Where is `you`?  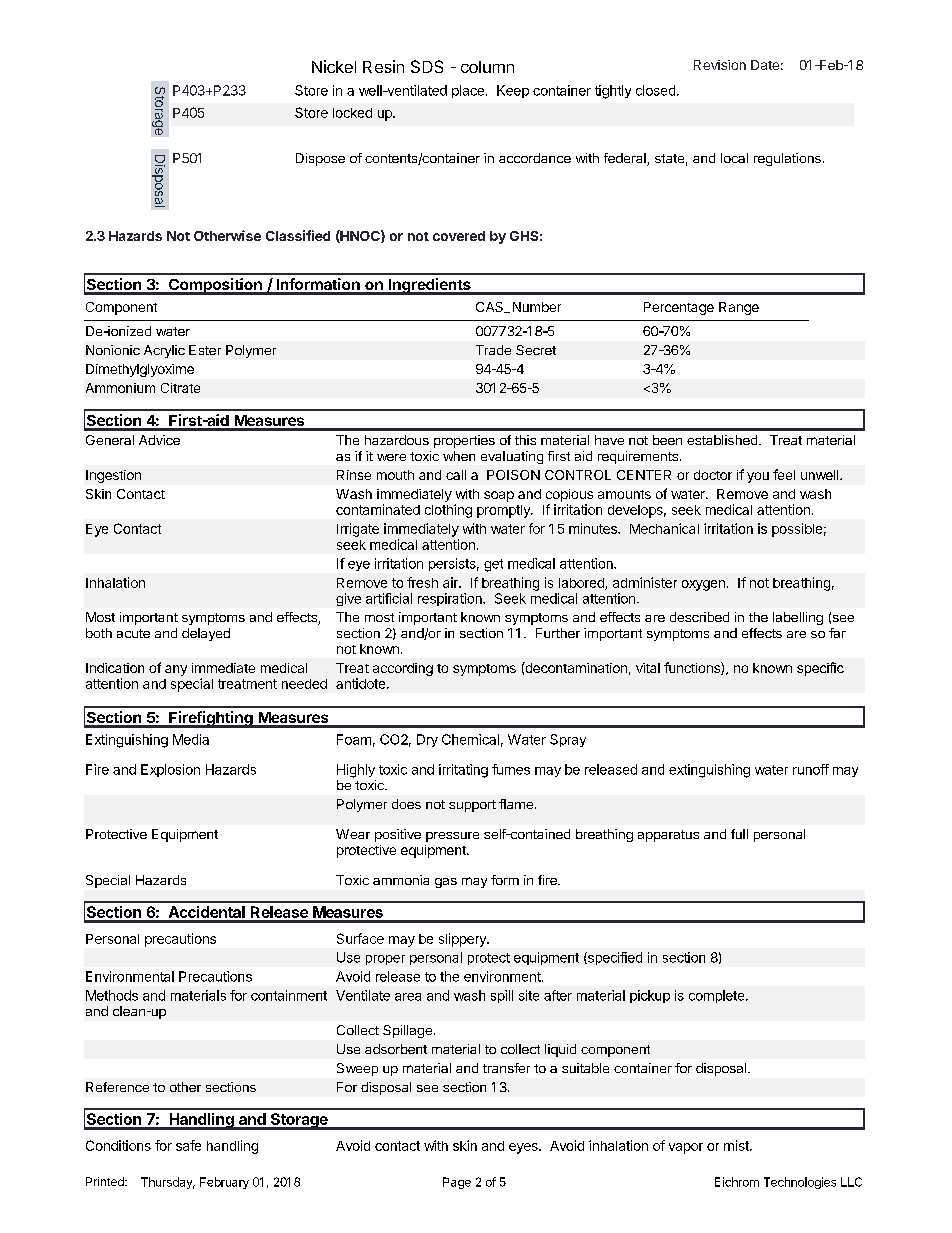 you is located at coordinates (758, 477).
